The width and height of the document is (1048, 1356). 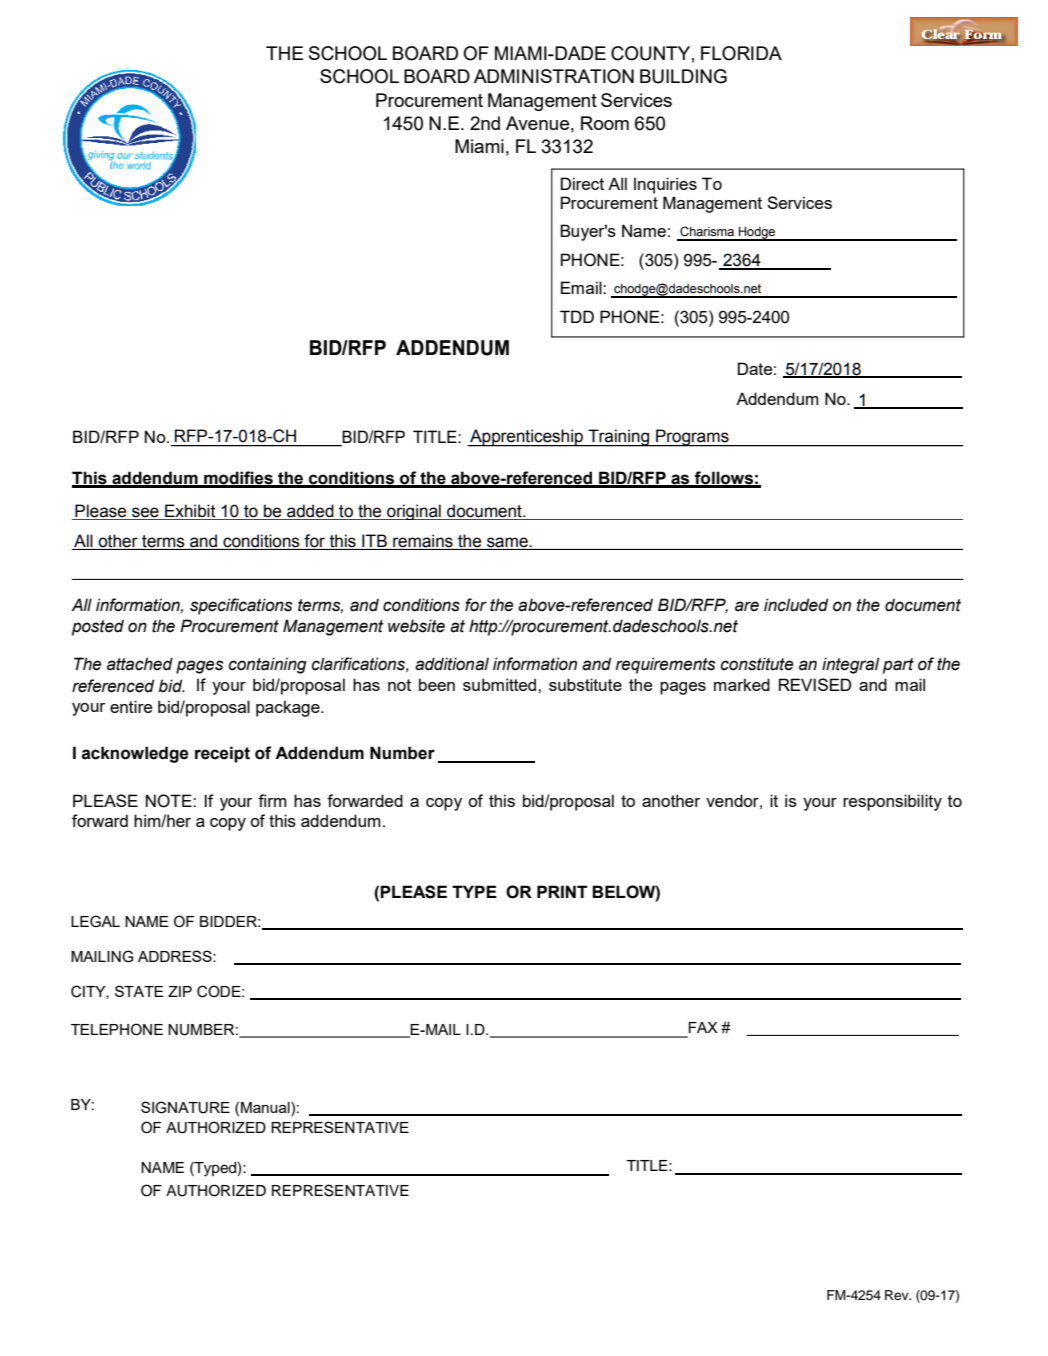 I want to click on website, so click(x=416, y=626).
